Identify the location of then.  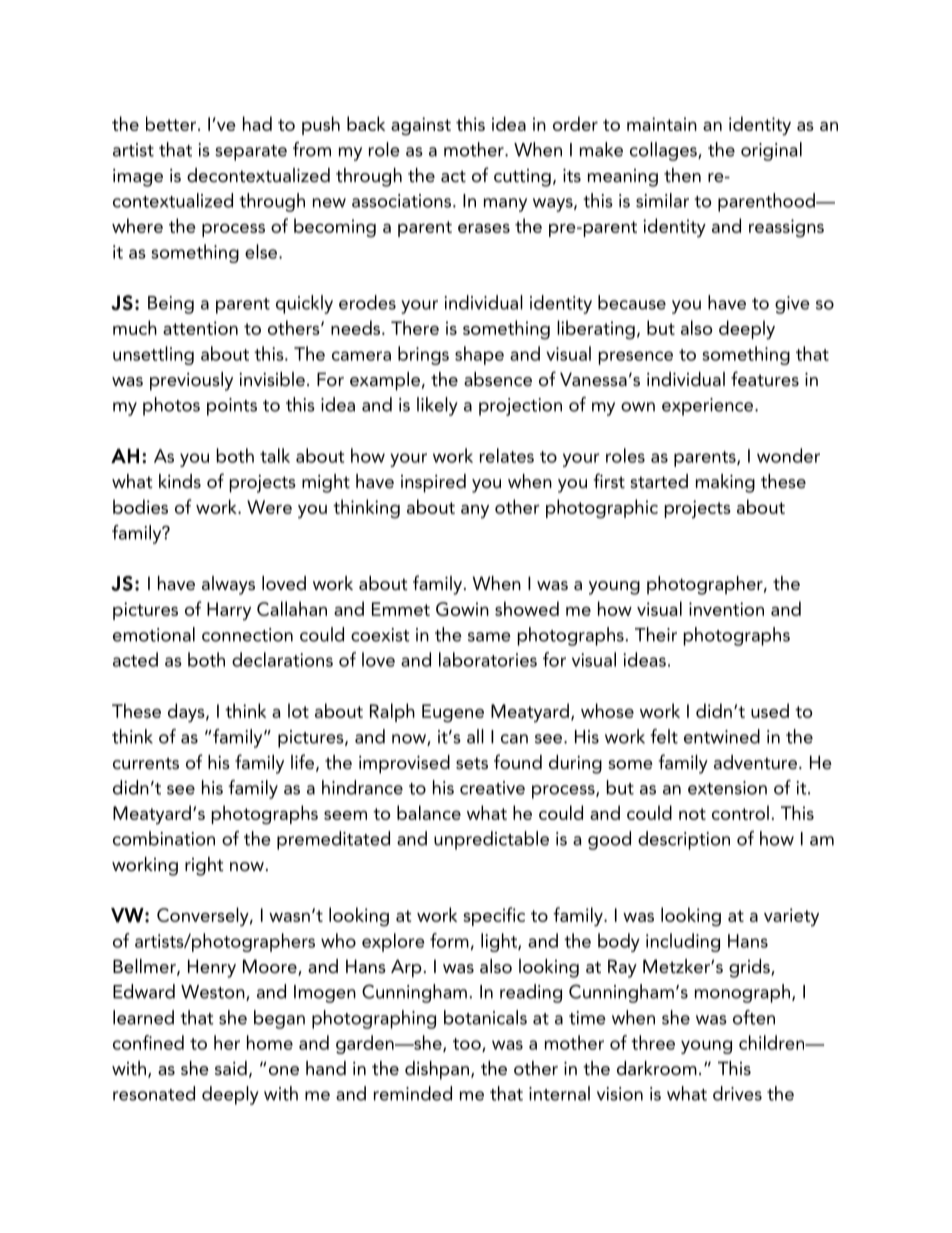
(682, 175).
